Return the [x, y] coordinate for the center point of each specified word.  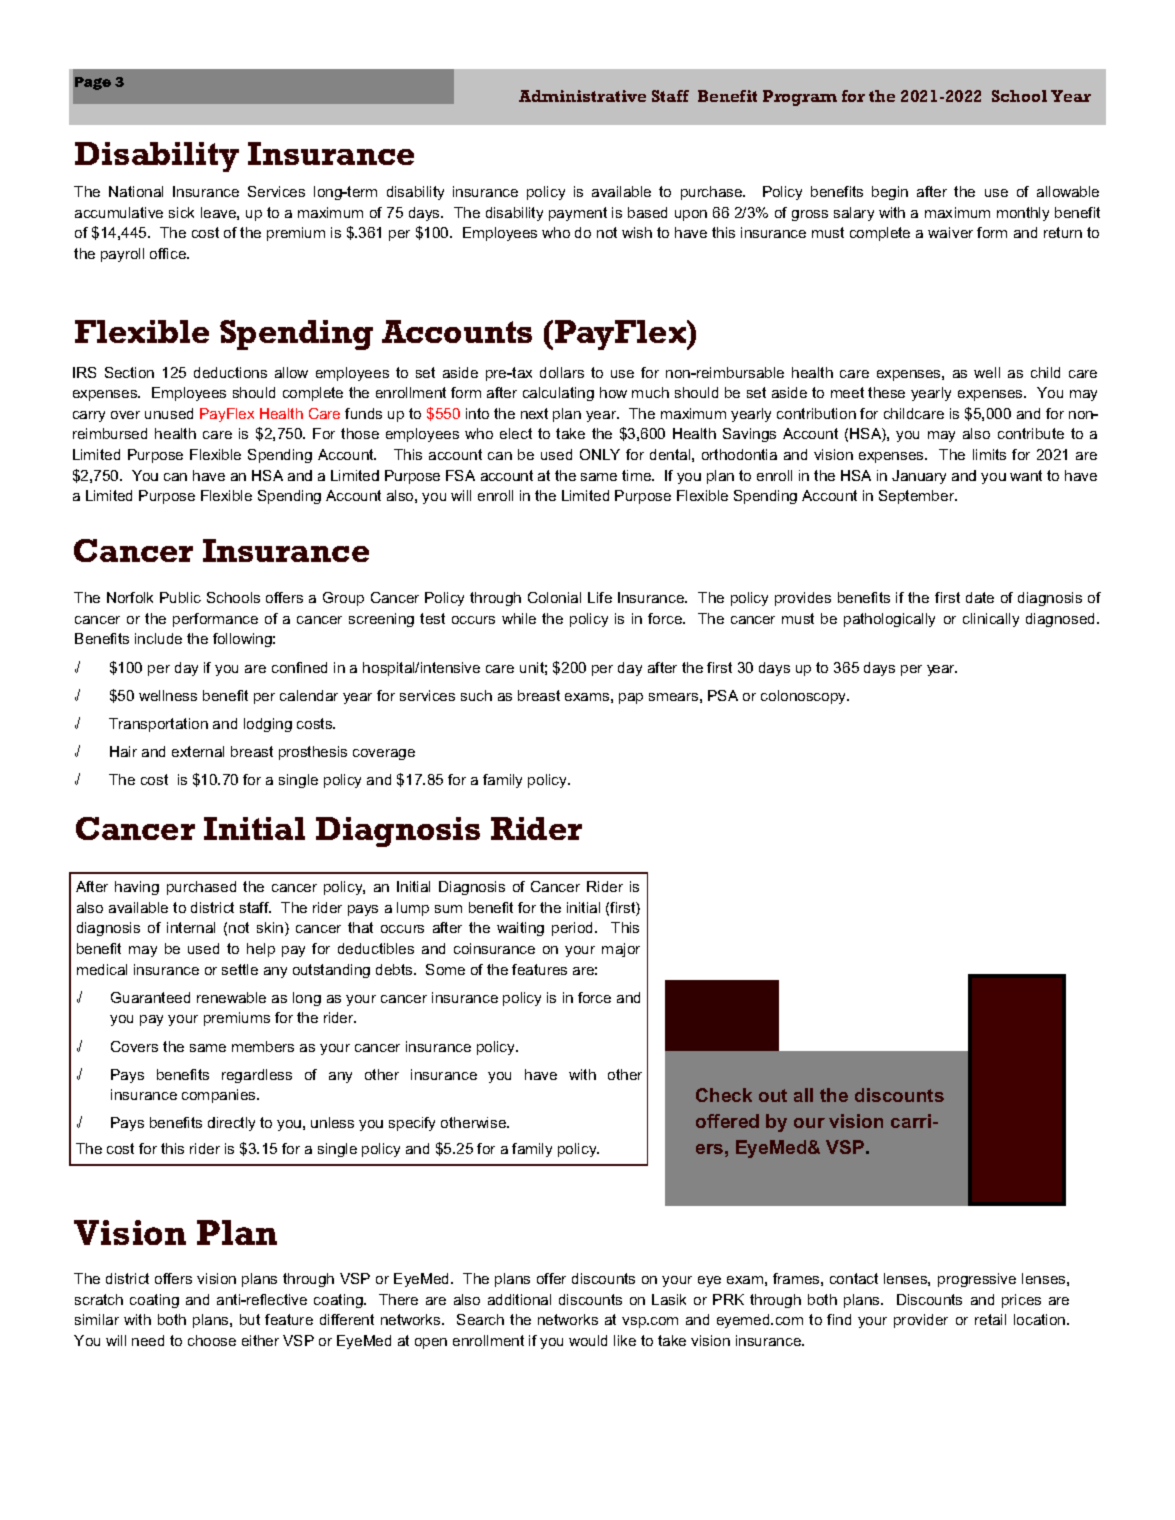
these [886, 392]
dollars [562, 372]
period [574, 929]
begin [890, 193]
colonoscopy [805, 697]
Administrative [582, 96]
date [980, 597]
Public [180, 597]
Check [724, 1095]
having [137, 888]
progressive [977, 1280]
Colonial [554, 597]
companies [220, 1096]
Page [93, 83]
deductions [230, 372]
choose [212, 1340]
